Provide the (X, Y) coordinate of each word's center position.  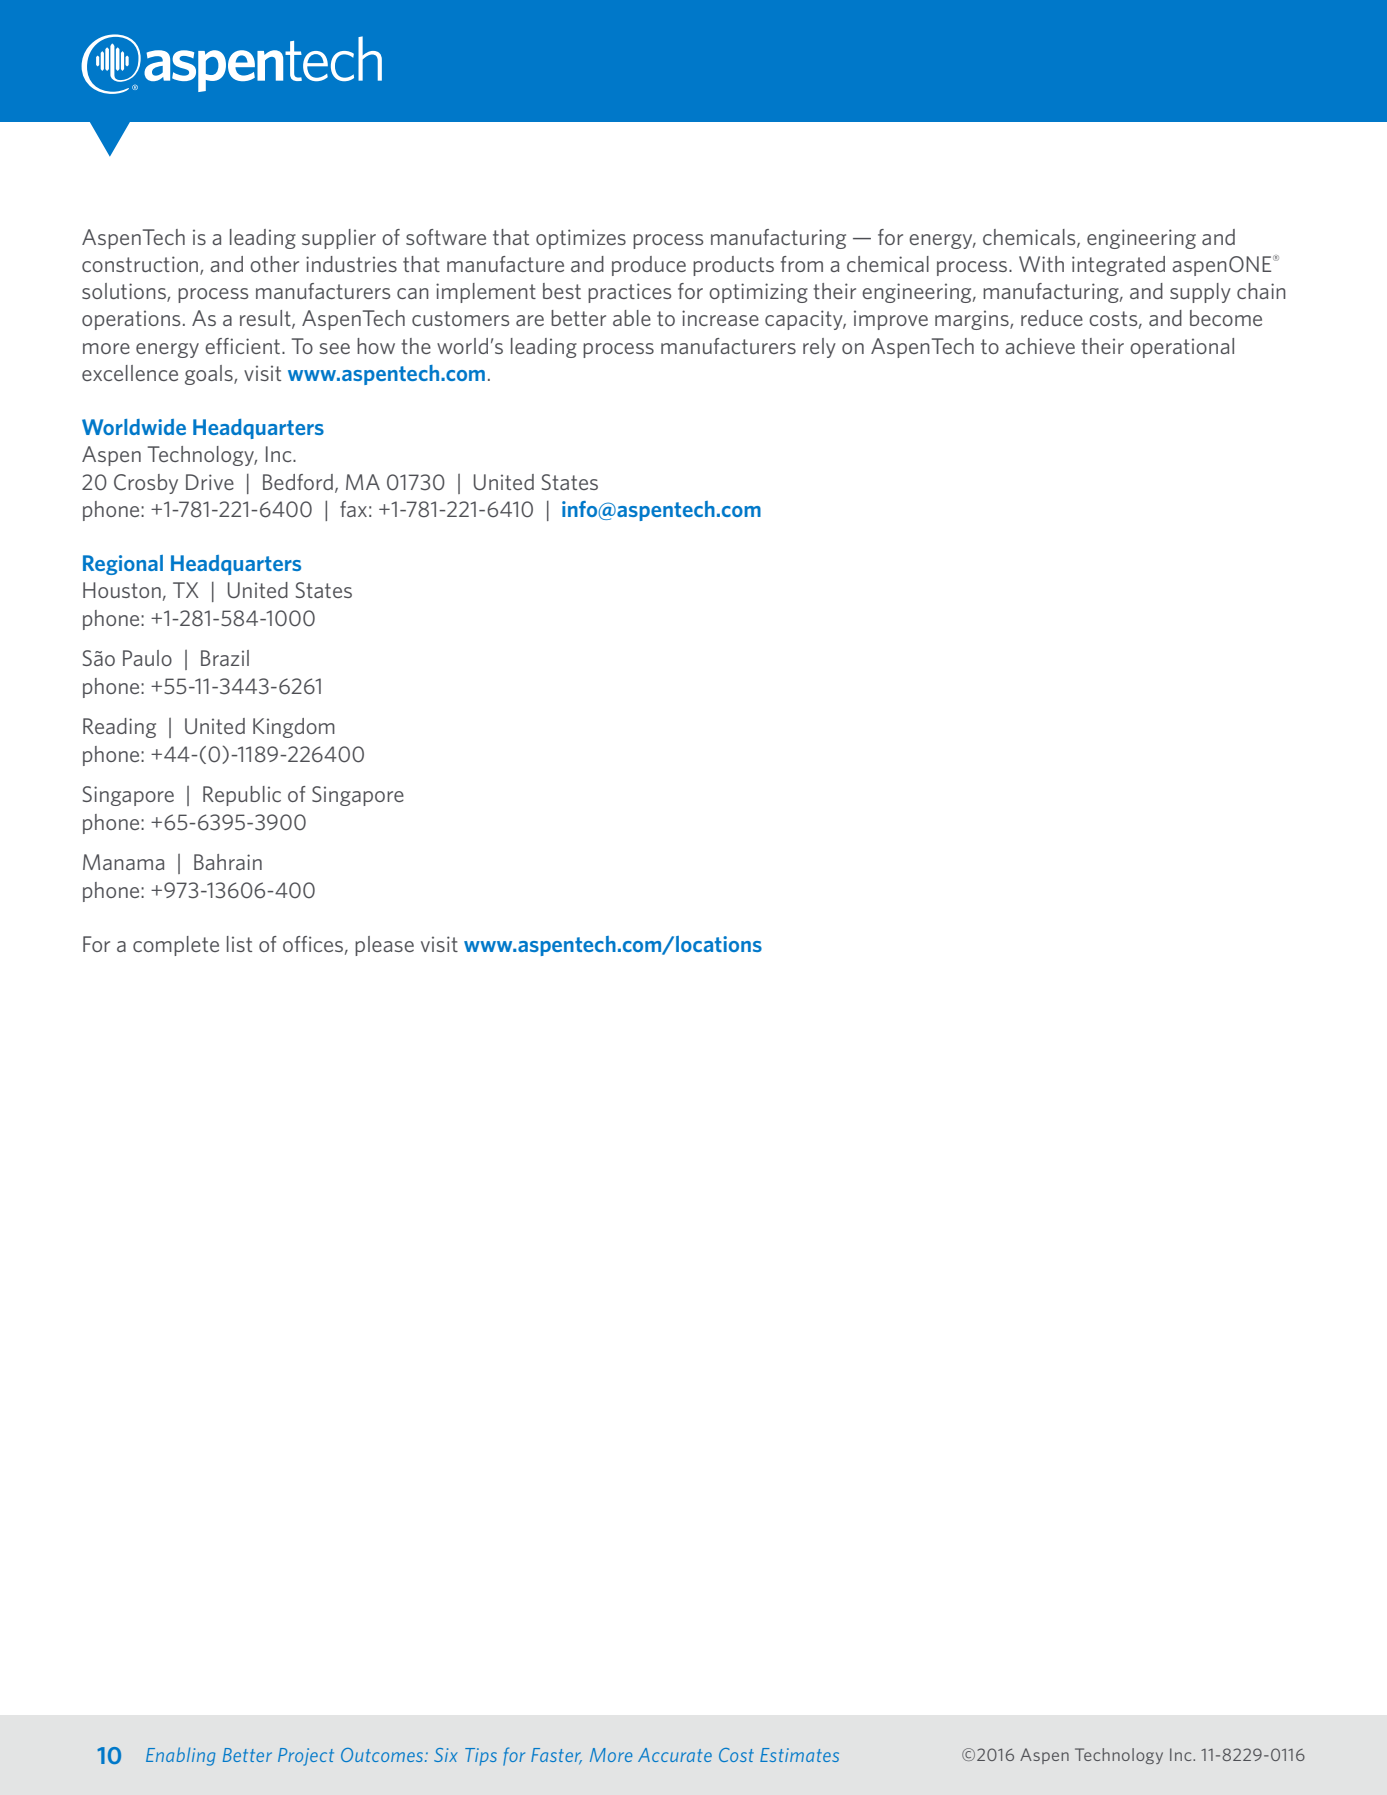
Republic (242, 796)
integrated (1118, 266)
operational (1182, 348)
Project (306, 1757)
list (239, 944)
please (384, 946)
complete (176, 946)
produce (649, 266)
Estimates (799, 1755)
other (274, 264)
